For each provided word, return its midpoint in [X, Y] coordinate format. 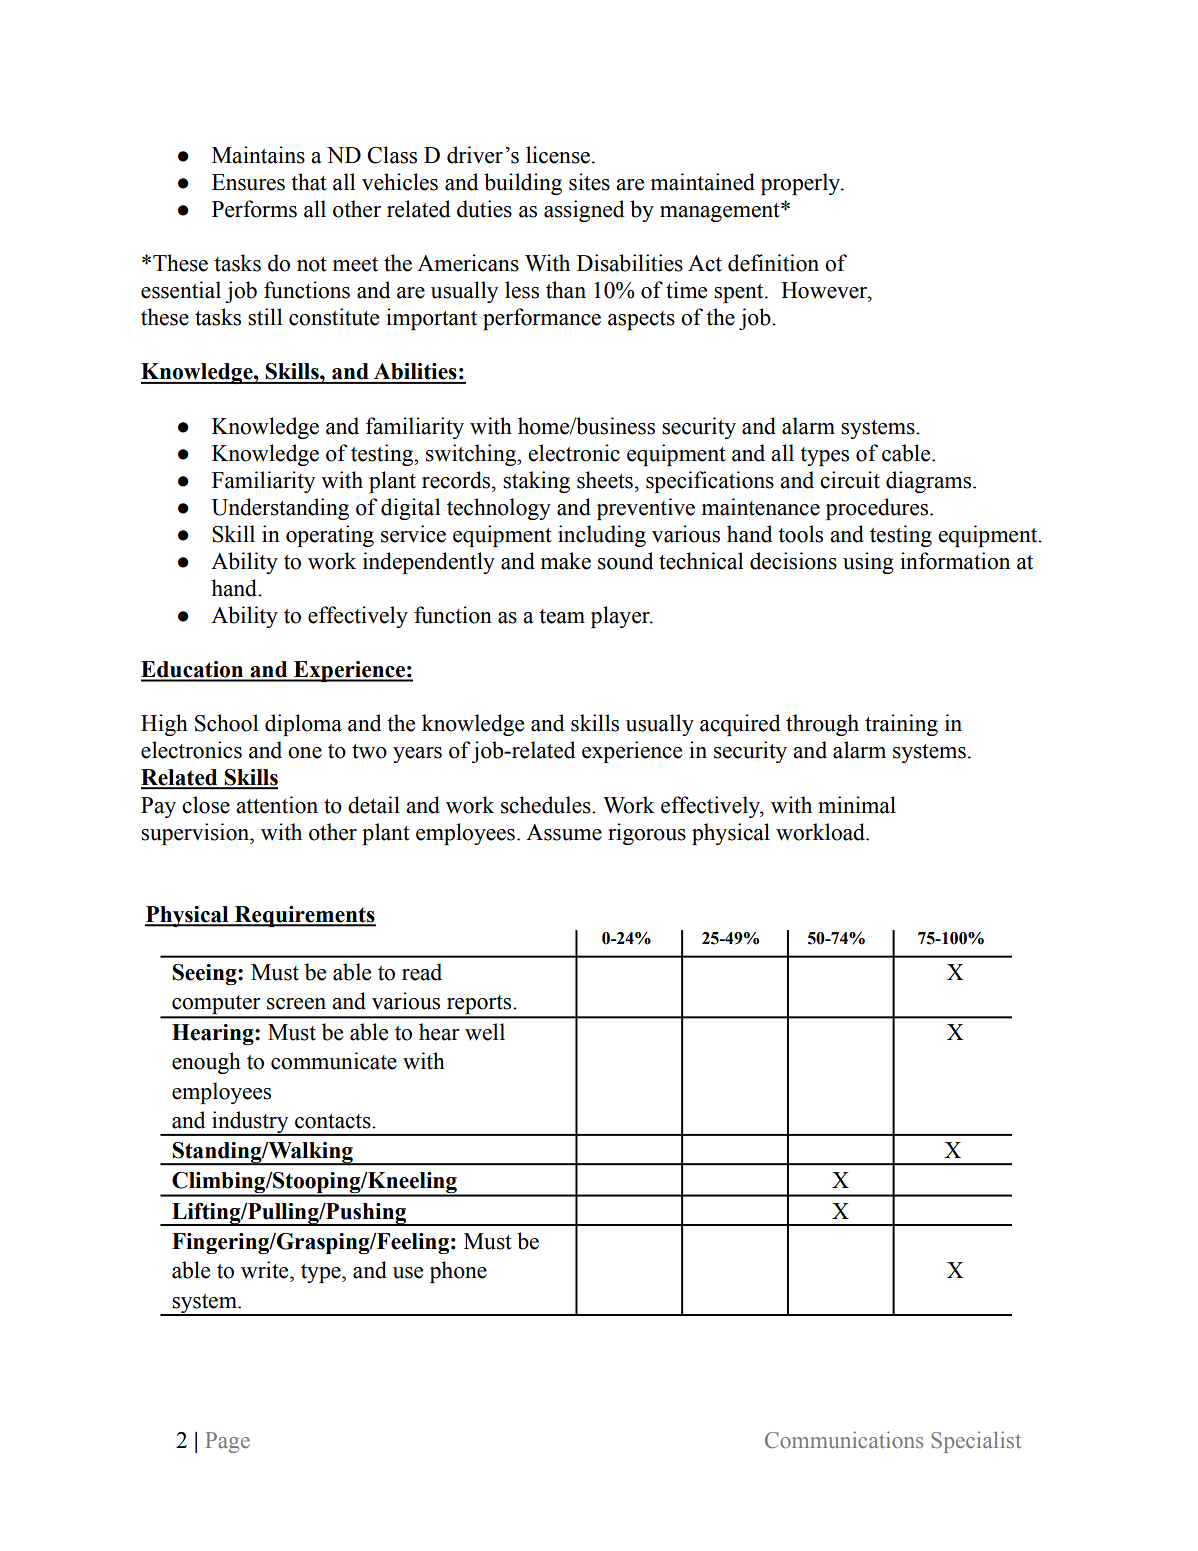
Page [228, 1442]
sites [589, 182]
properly [802, 184]
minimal [857, 805]
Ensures [248, 182]
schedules [547, 805]
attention [277, 805]
